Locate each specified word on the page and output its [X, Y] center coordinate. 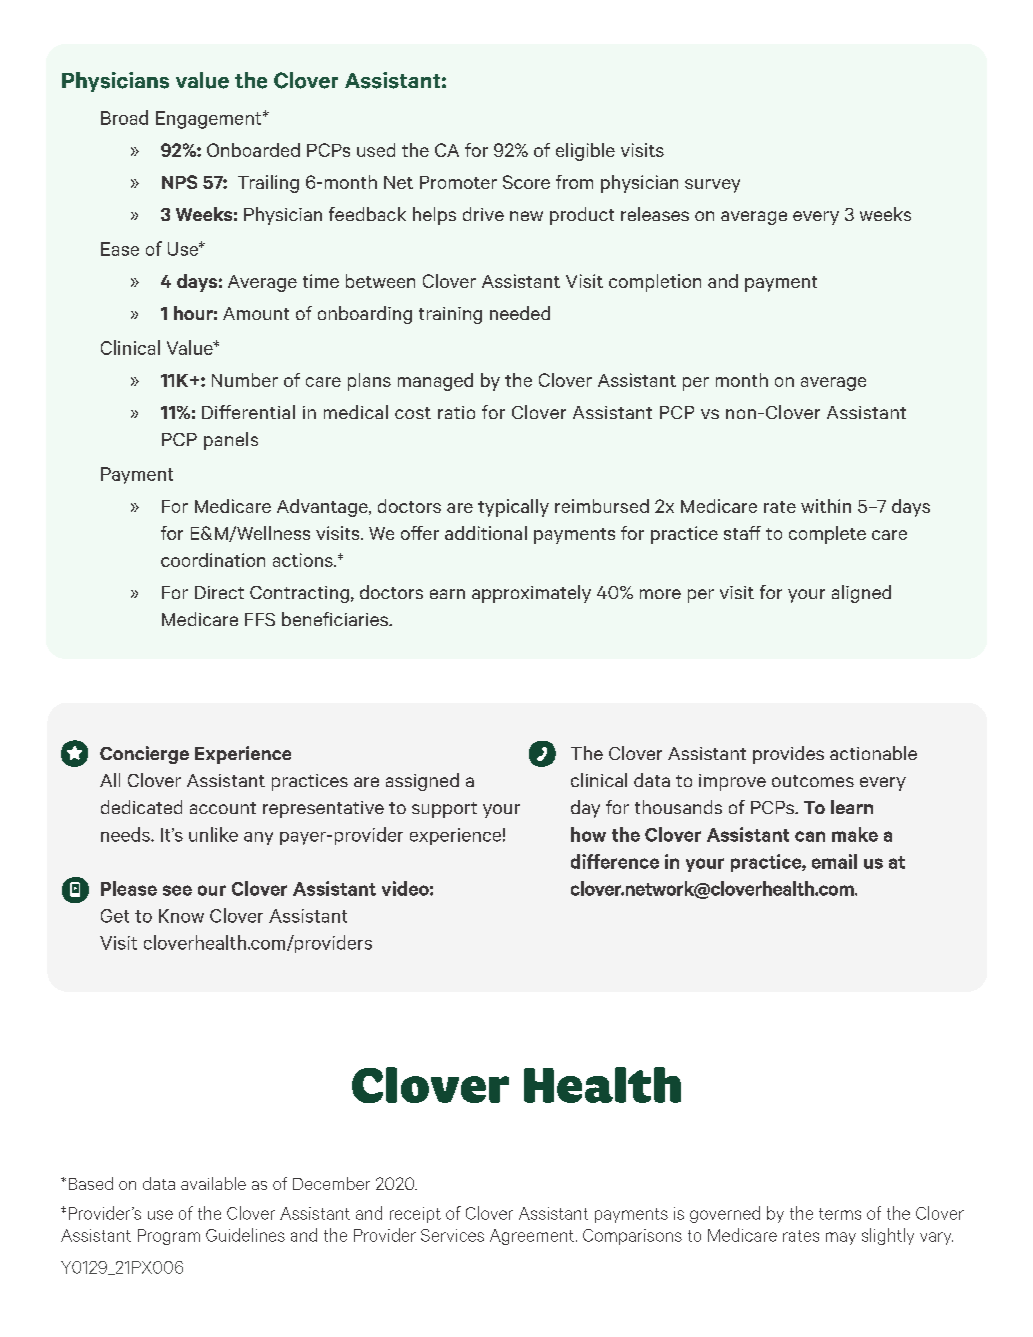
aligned [861, 594]
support [444, 810]
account [223, 808]
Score [526, 182]
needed [520, 313]
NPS [179, 182]
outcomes [813, 781]
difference [615, 861]
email [834, 861]
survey [712, 186]
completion [655, 283]
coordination [213, 560]
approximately [531, 594]
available [213, 1183]
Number [245, 380]
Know [181, 916]
